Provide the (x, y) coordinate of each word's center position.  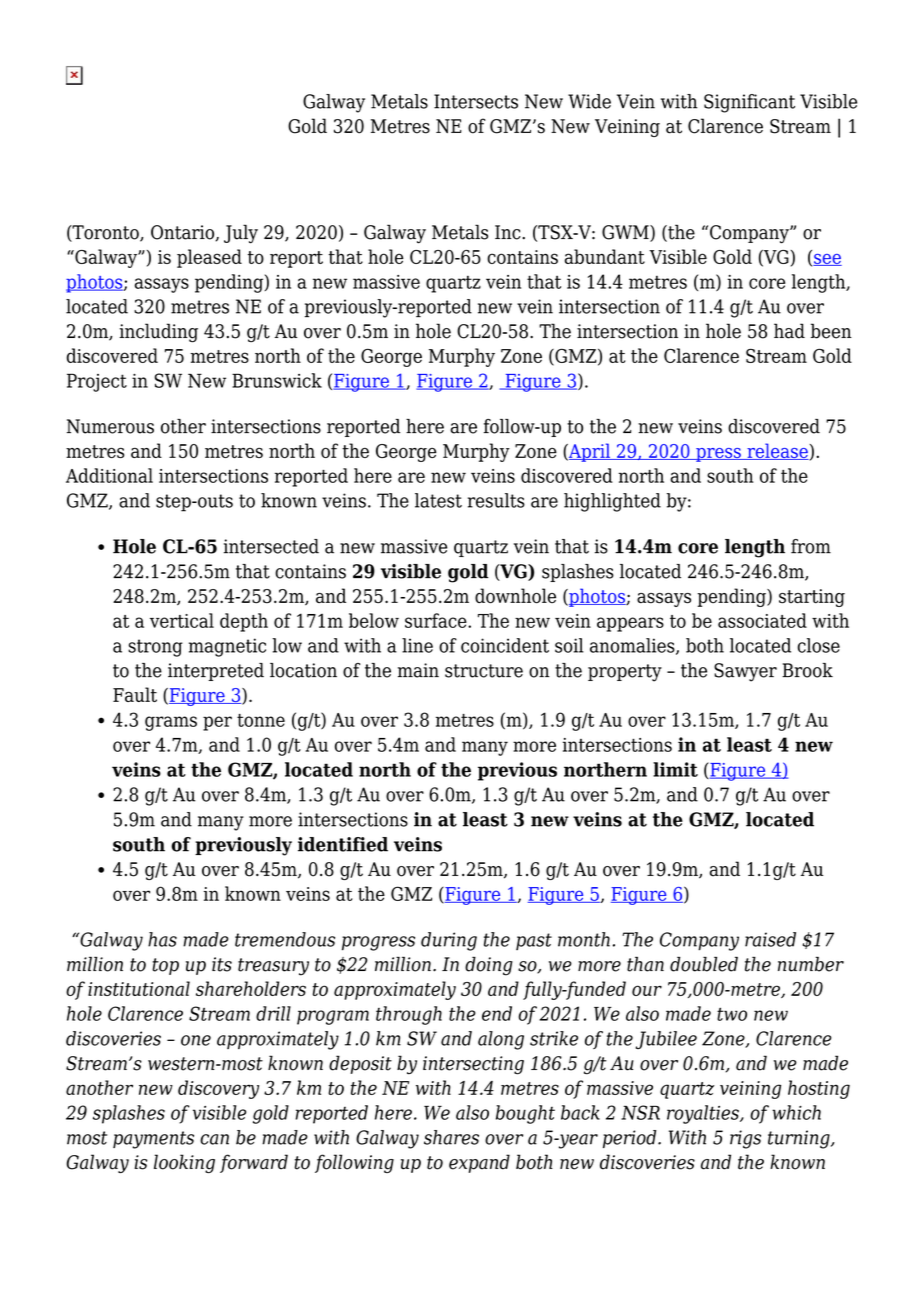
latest (438, 500)
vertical (182, 620)
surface (437, 620)
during (449, 941)
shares (451, 1137)
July (241, 234)
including (158, 333)
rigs (745, 1139)
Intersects (476, 101)
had (789, 331)
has (162, 939)
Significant (749, 103)
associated (762, 620)
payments (153, 1140)
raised (770, 939)
